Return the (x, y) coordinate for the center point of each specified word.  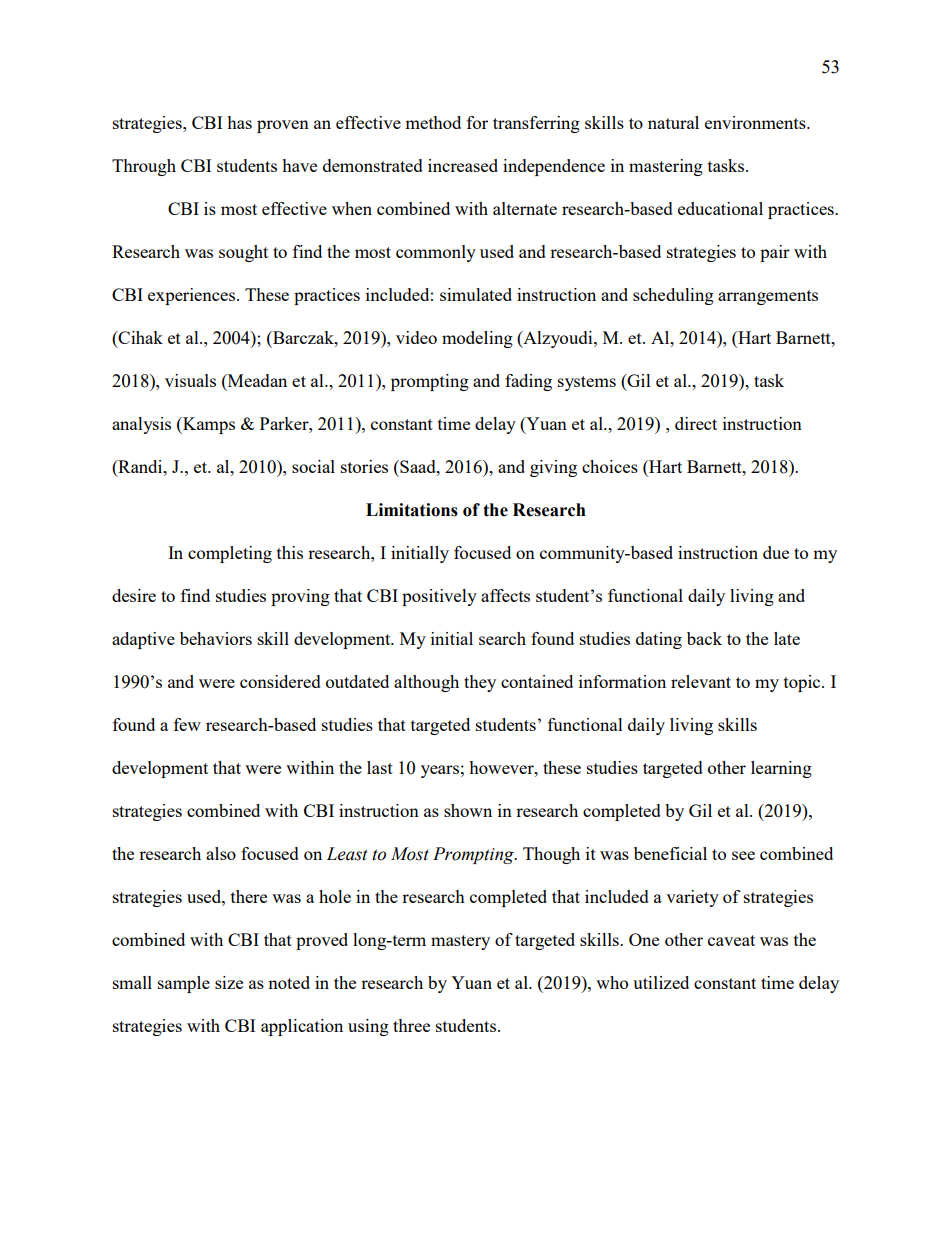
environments (756, 122)
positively (439, 597)
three (411, 1025)
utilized (661, 982)
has (239, 122)
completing (230, 554)
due (776, 552)
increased (463, 165)
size (229, 982)
